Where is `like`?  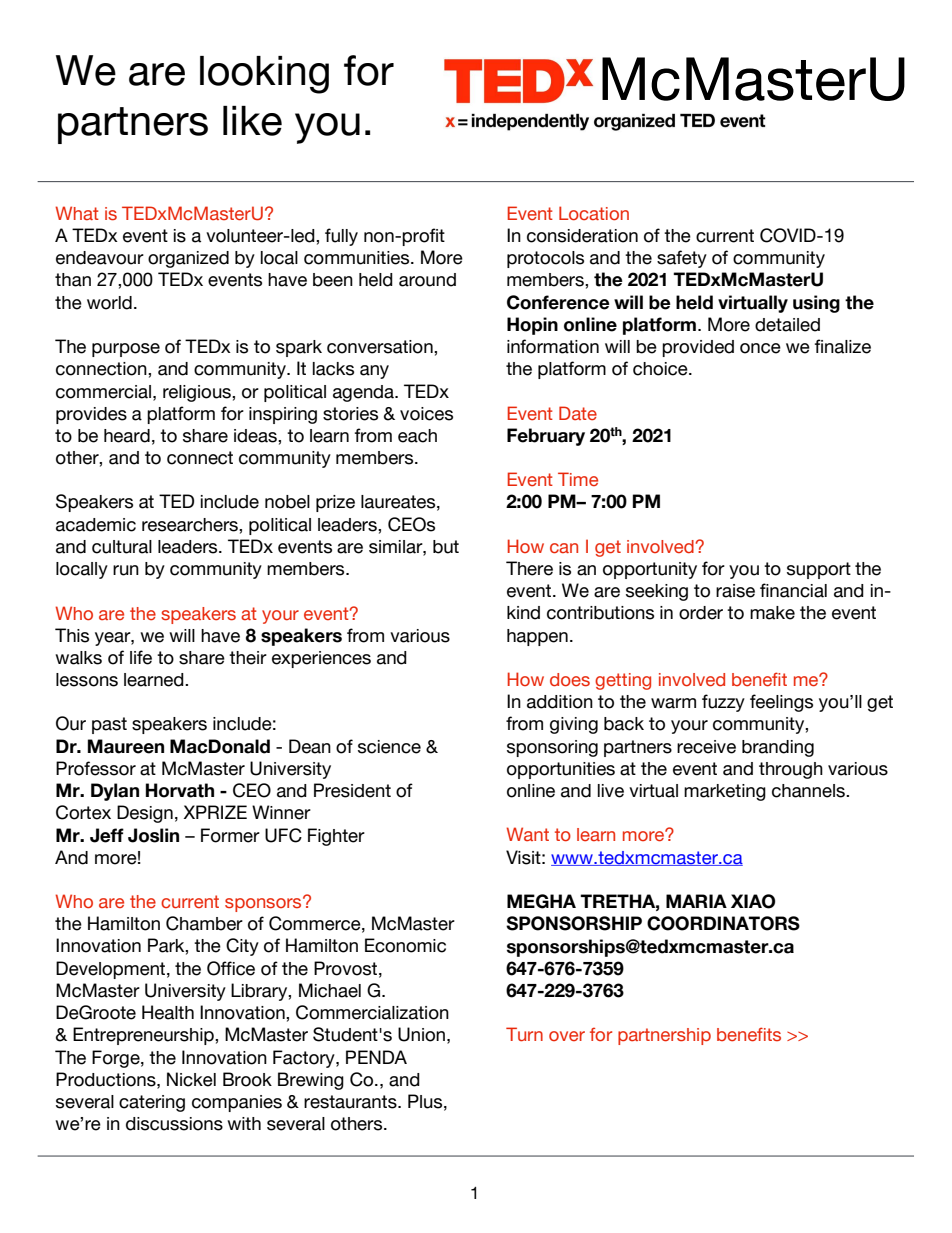
like is located at coordinates (252, 121).
